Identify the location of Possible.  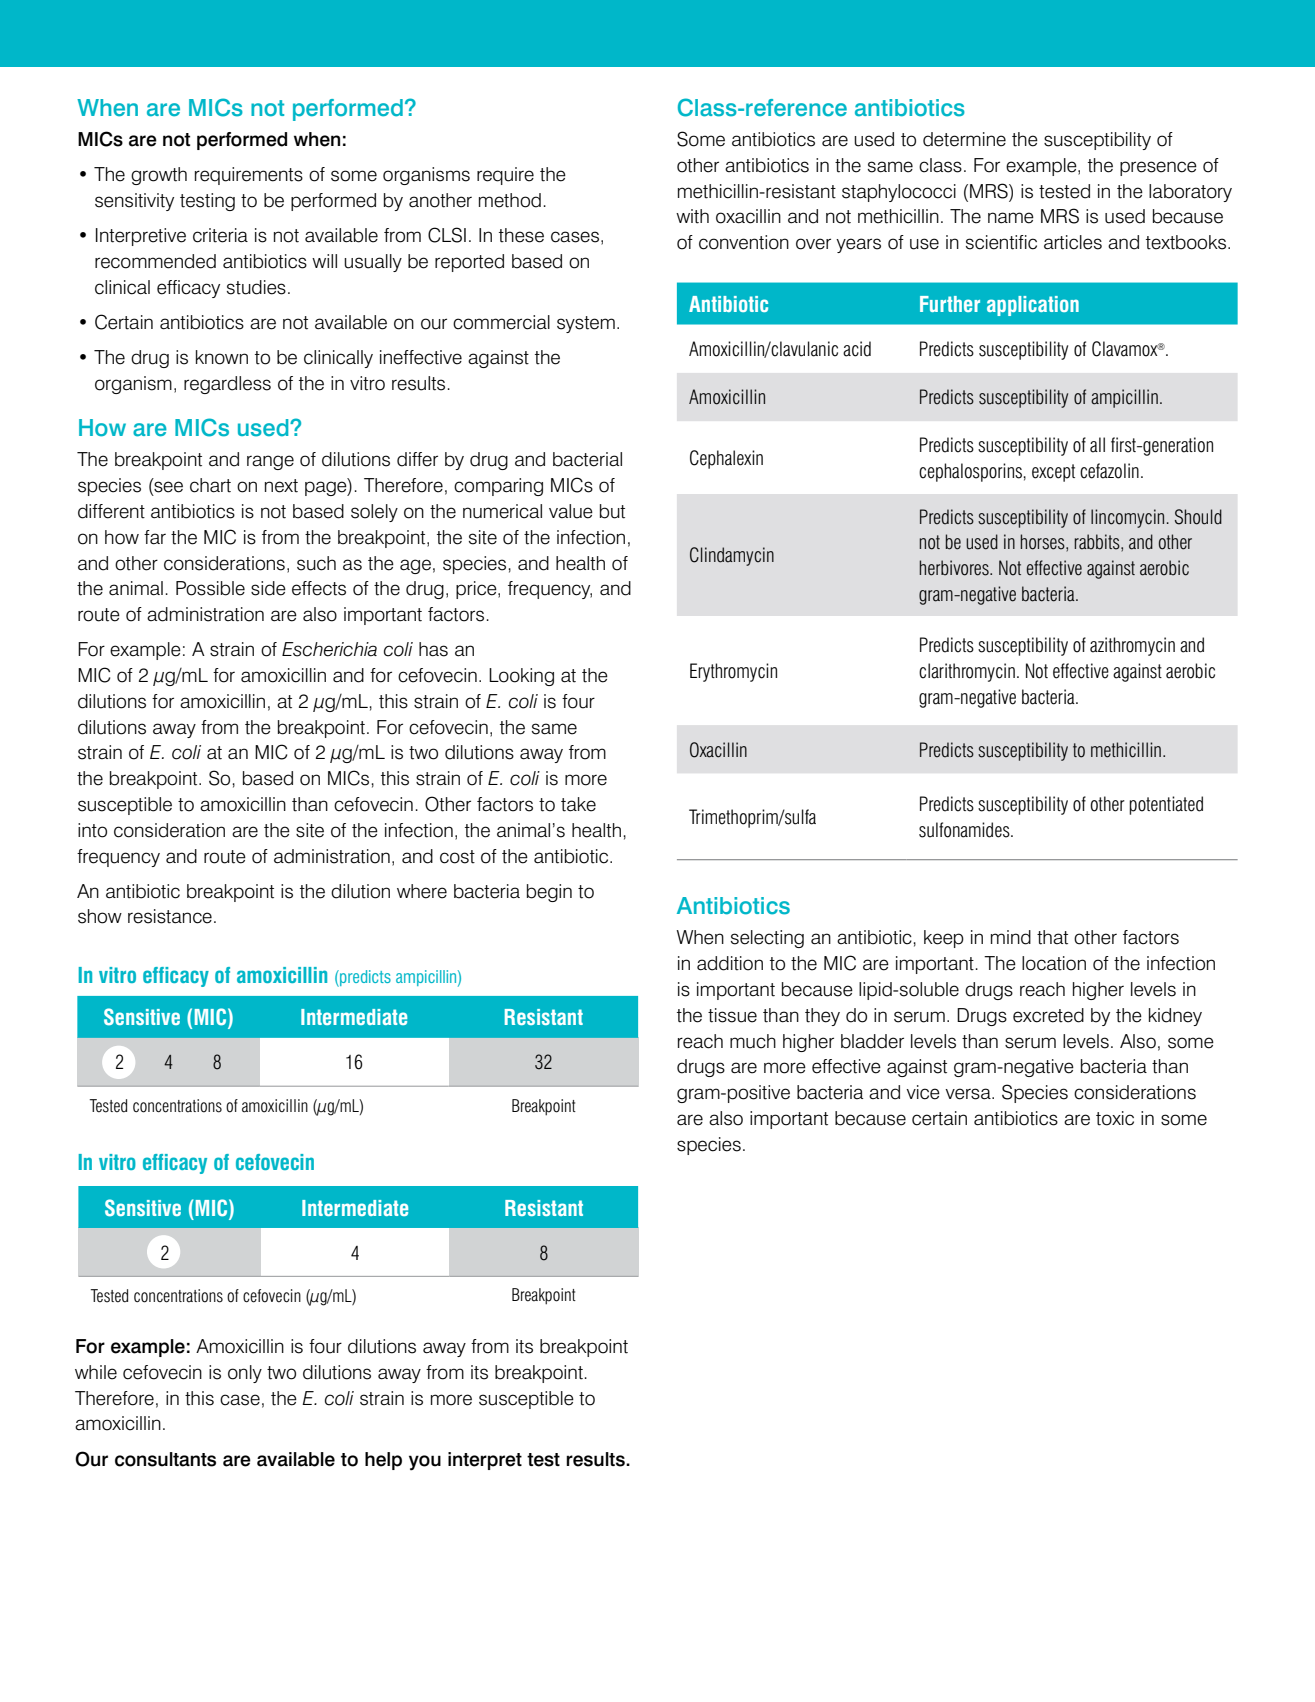
(210, 588).
